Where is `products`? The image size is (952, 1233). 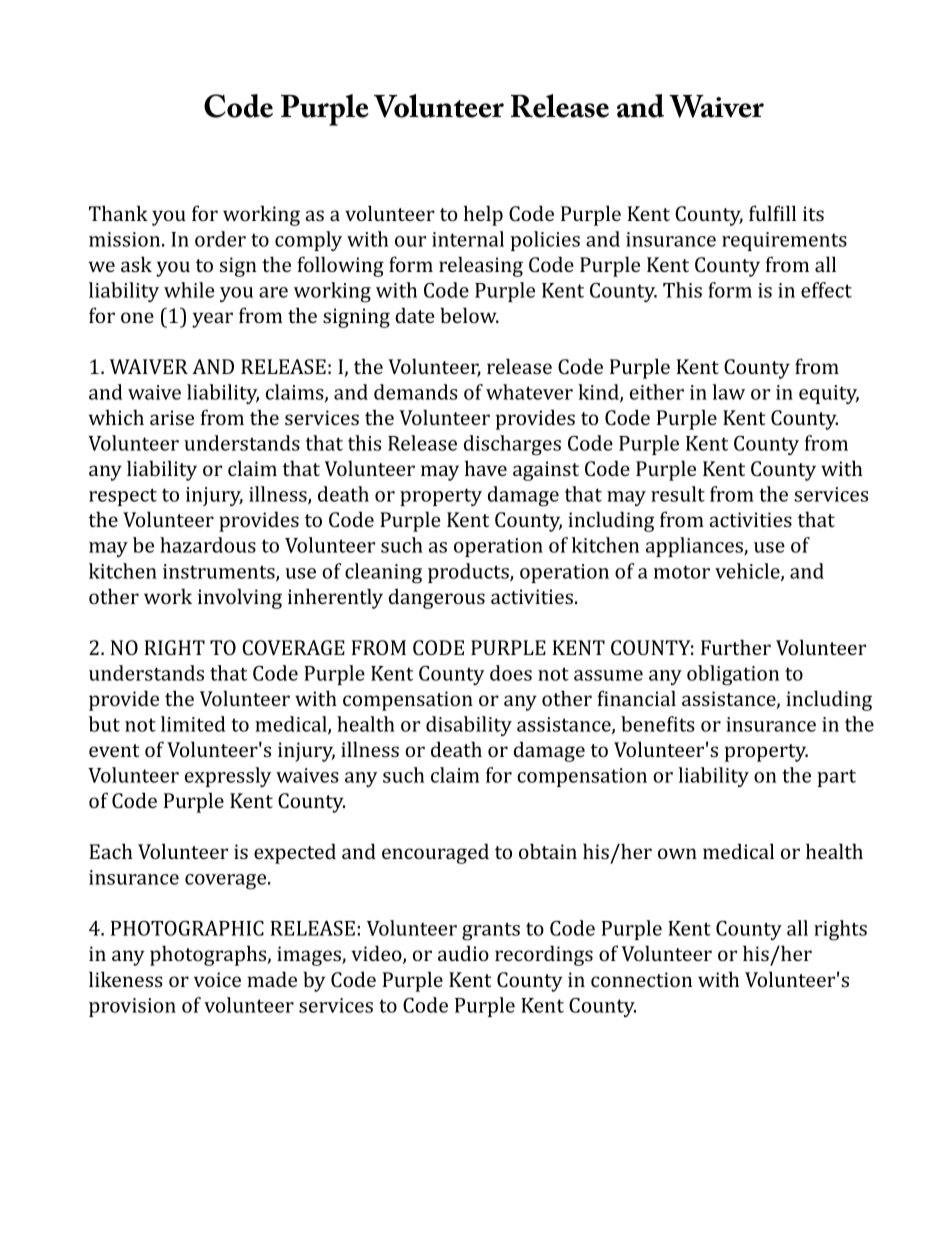 products is located at coordinates (469, 573).
